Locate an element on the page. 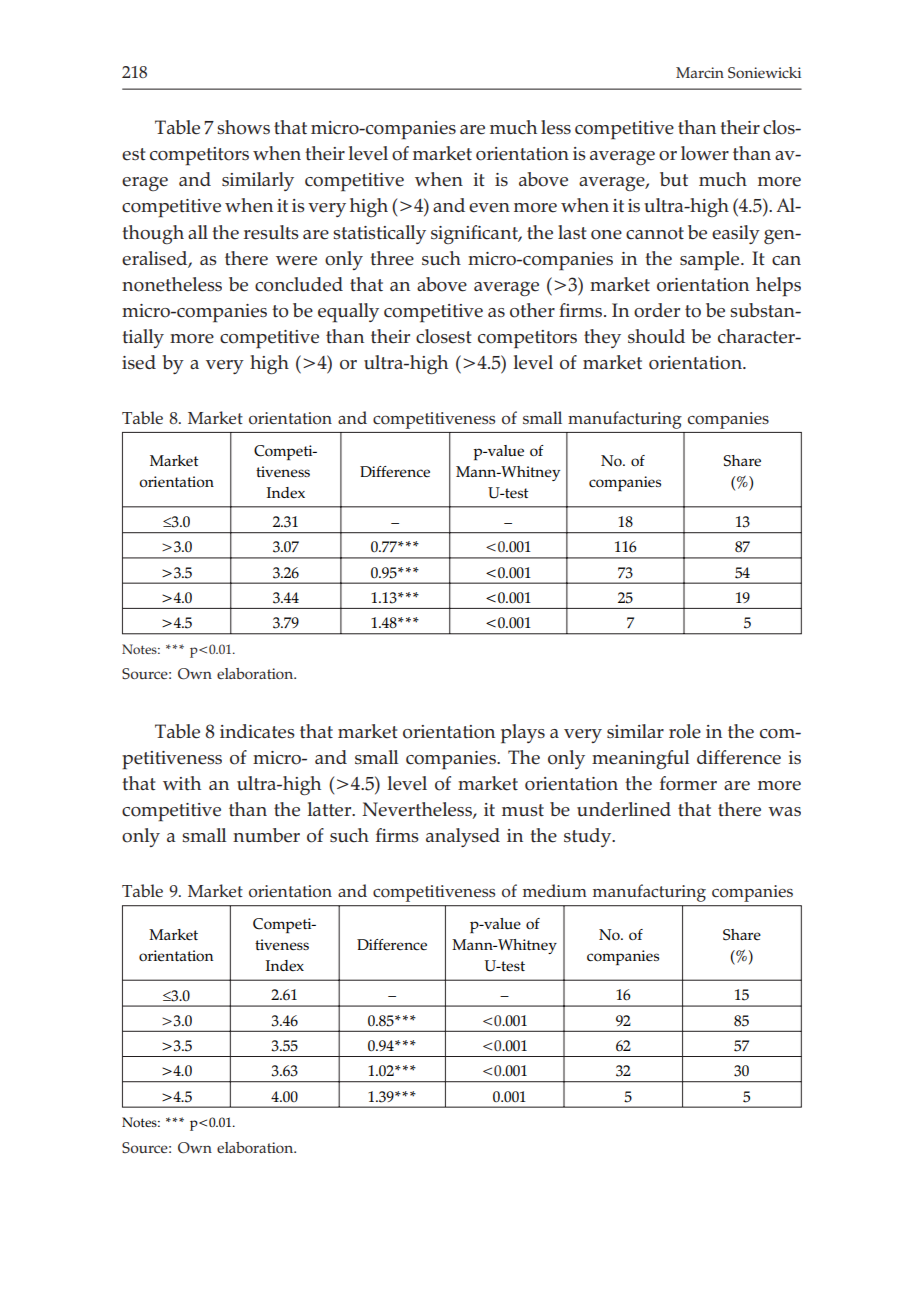  equally is located at coordinates (348, 313).
